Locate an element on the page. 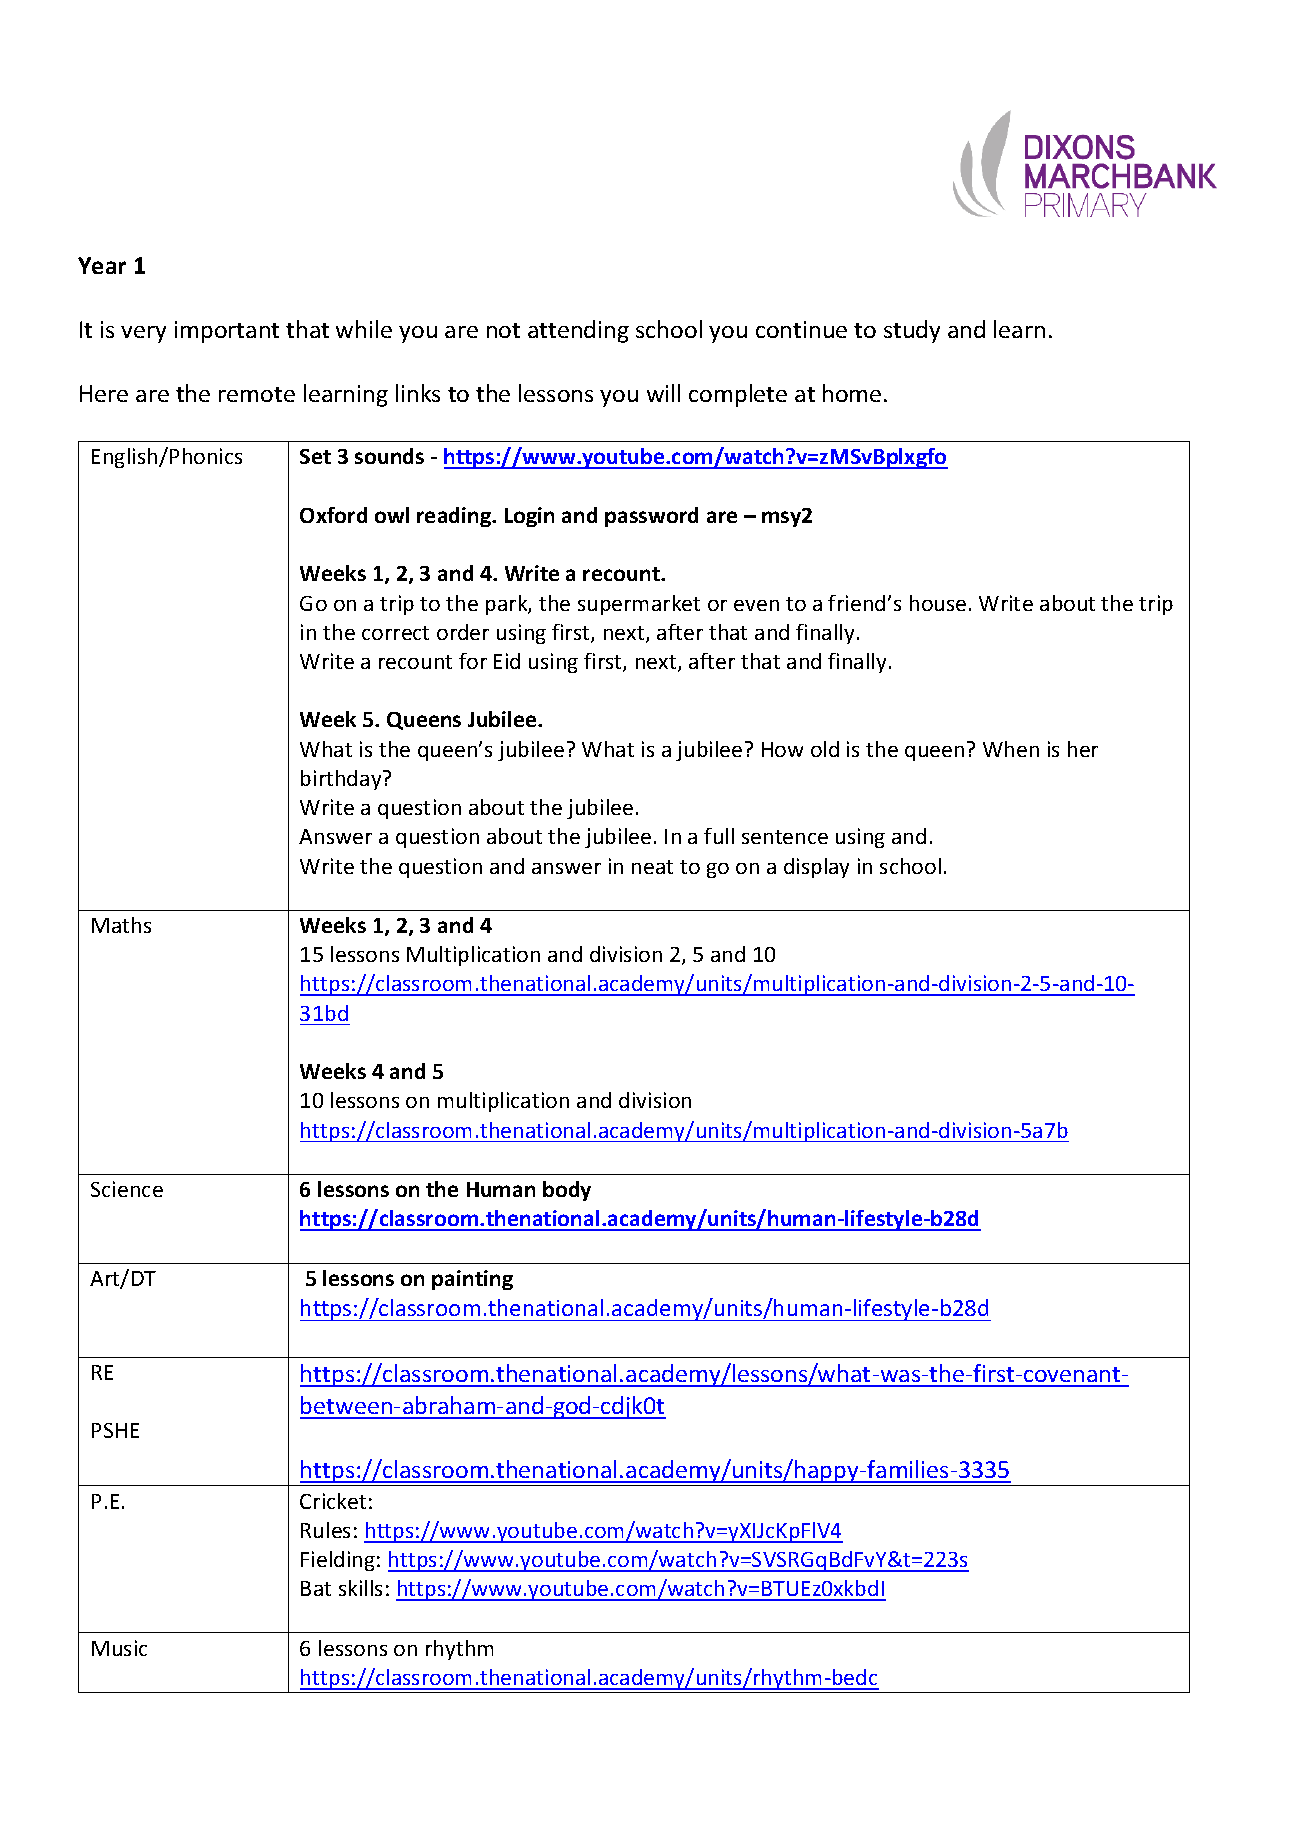 The image size is (1296, 1832). important is located at coordinates (227, 332).
